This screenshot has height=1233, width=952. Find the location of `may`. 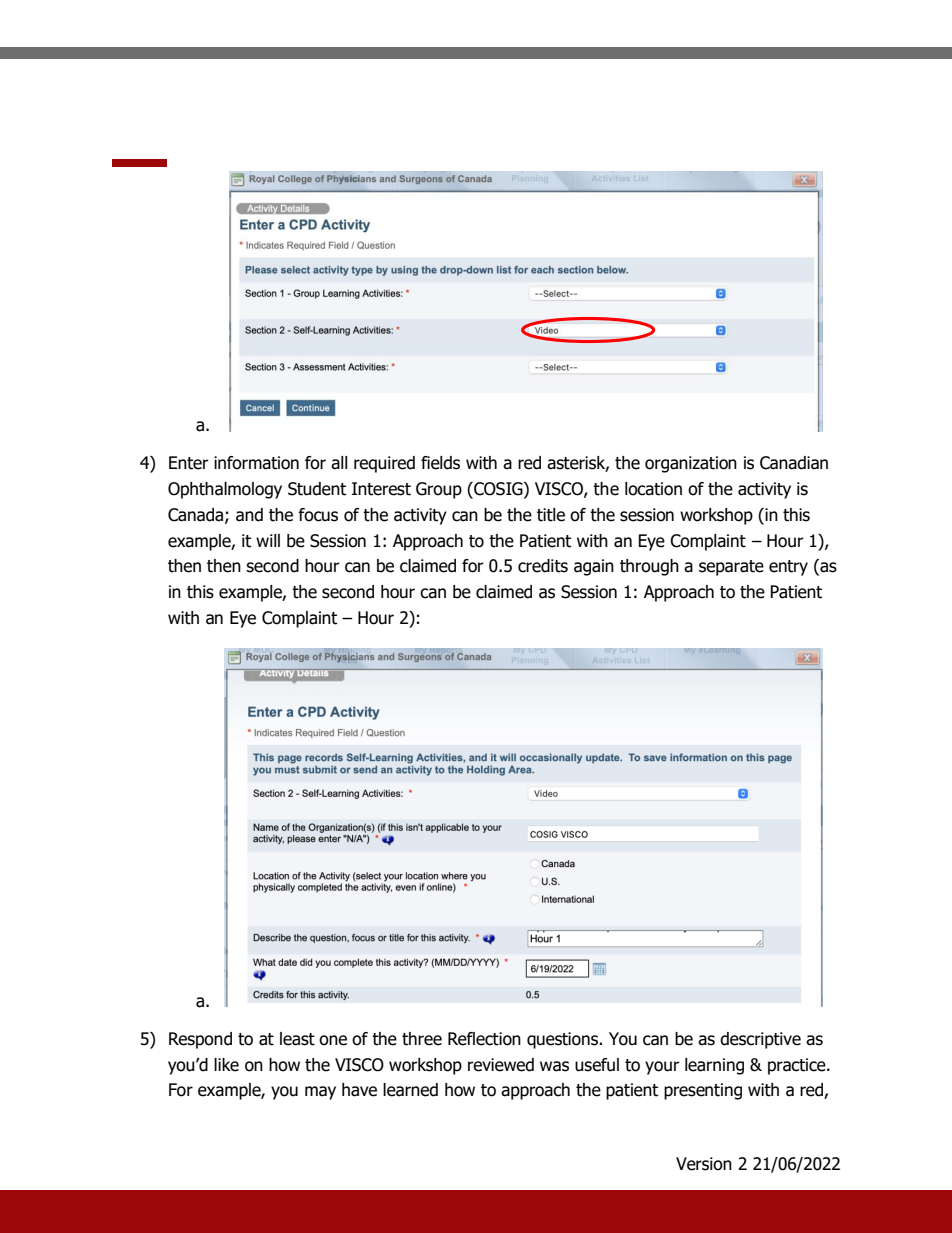

may is located at coordinates (320, 1093).
